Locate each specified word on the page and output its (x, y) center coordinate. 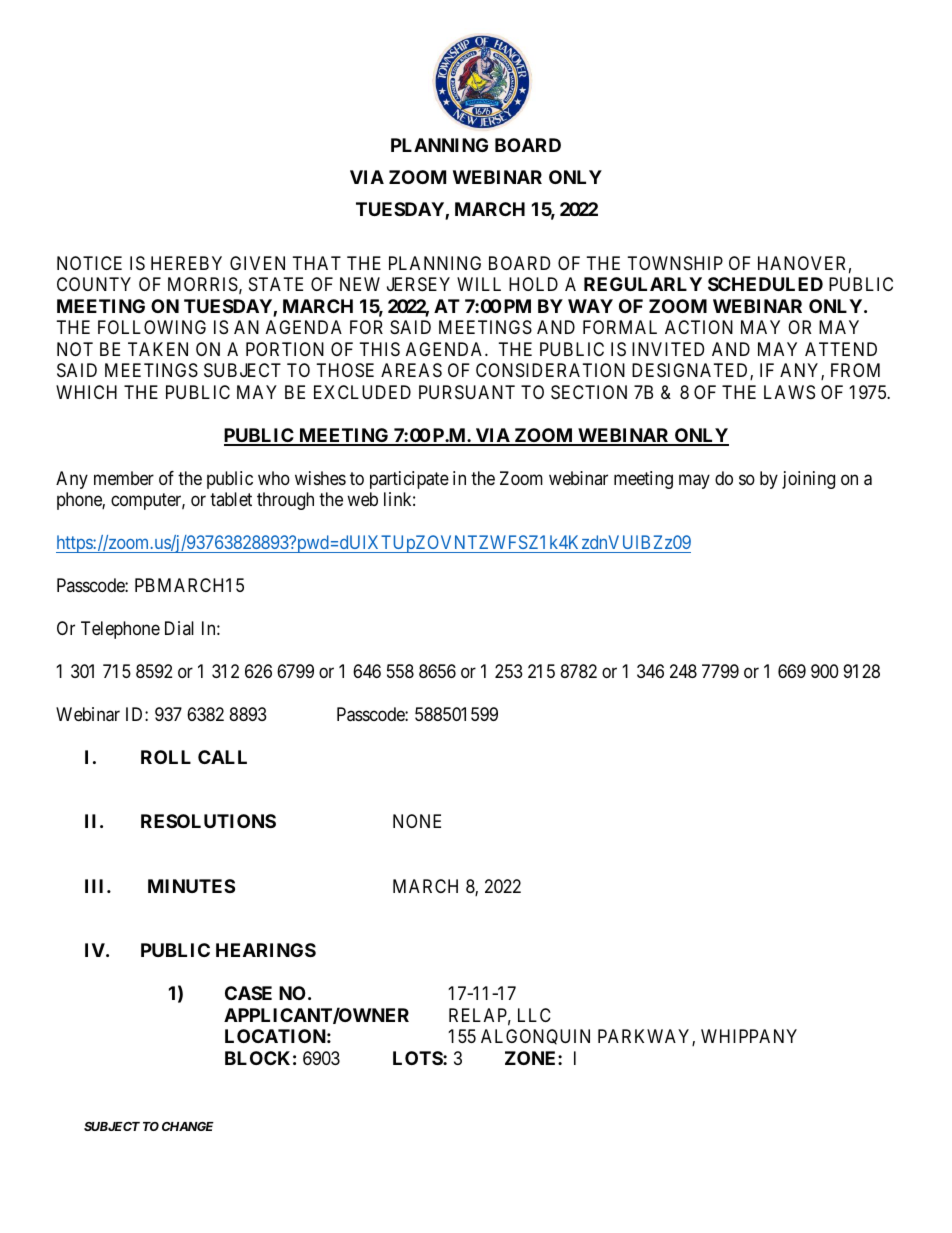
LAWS (789, 392)
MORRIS (203, 284)
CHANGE (188, 1126)
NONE (417, 821)
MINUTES (191, 886)
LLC (534, 1015)
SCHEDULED (765, 284)
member (124, 478)
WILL (479, 284)
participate (409, 480)
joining (808, 480)
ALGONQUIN (535, 1037)
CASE (248, 993)
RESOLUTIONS (208, 821)
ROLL (166, 757)
